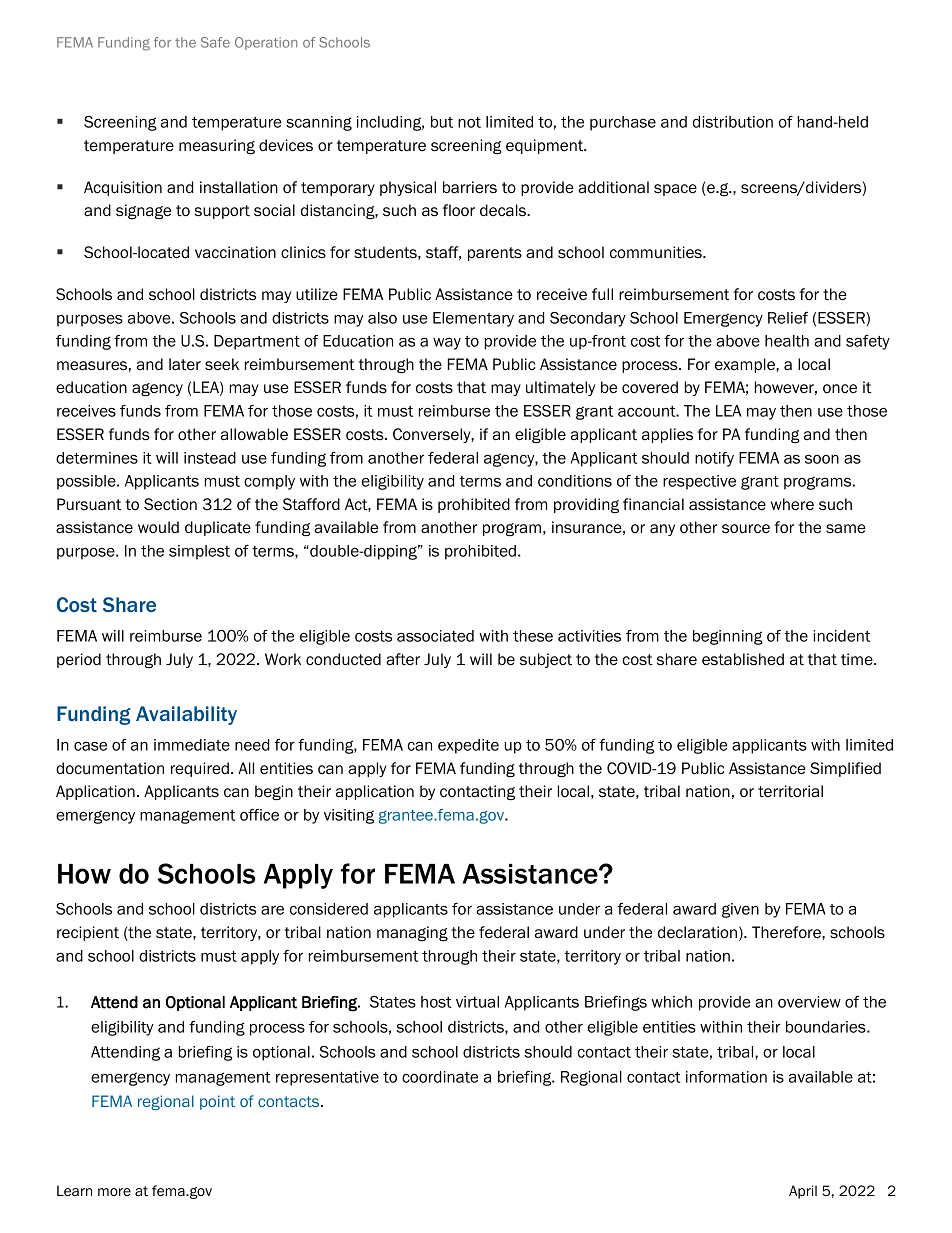 Image resolution: width=952 pixels, height=1233 pixels. I want to click on simplest, so click(199, 552).
